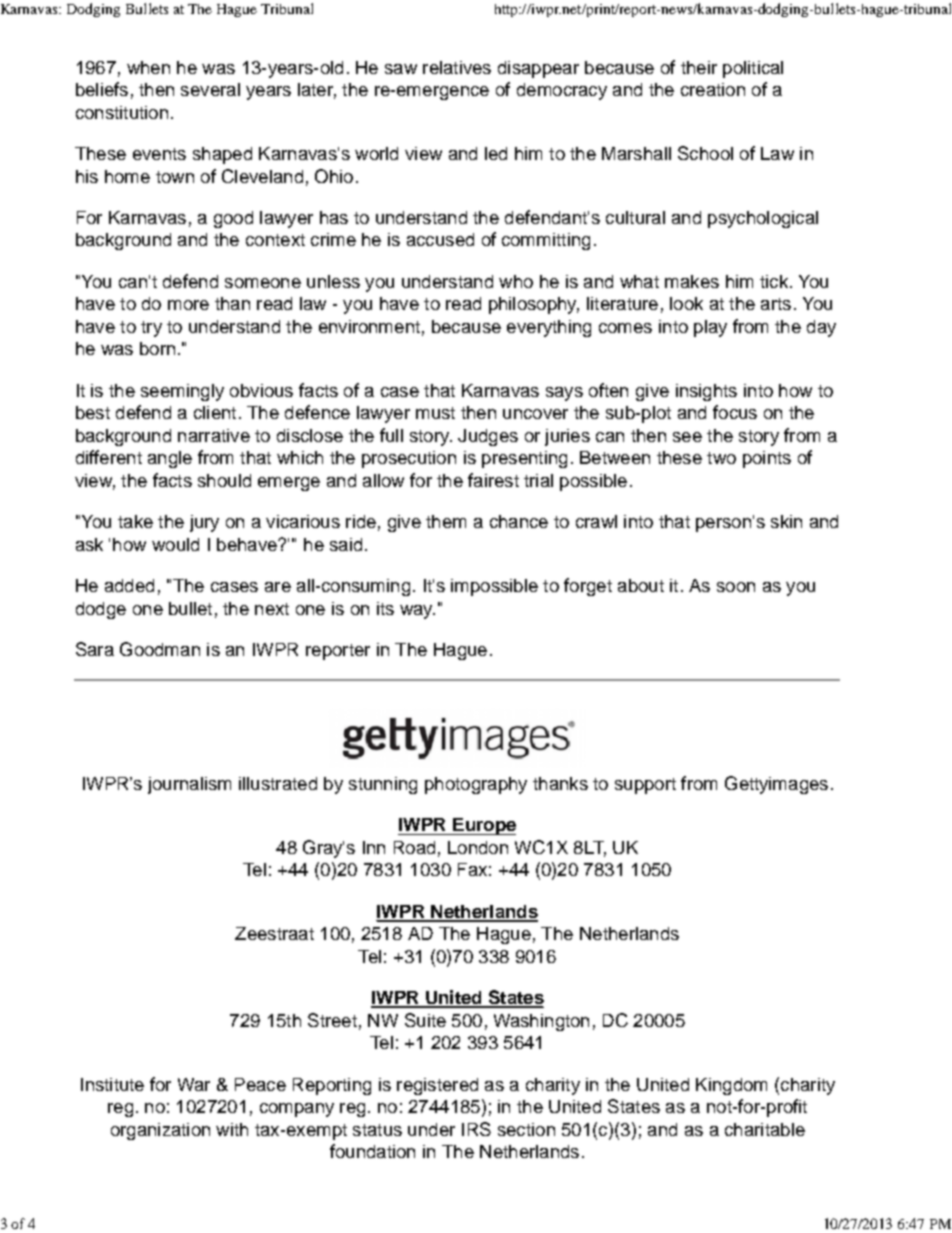 The image size is (952, 1233). What do you see at coordinates (736, 587) in the screenshot?
I see `soon` at bounding box center [736, 587].
